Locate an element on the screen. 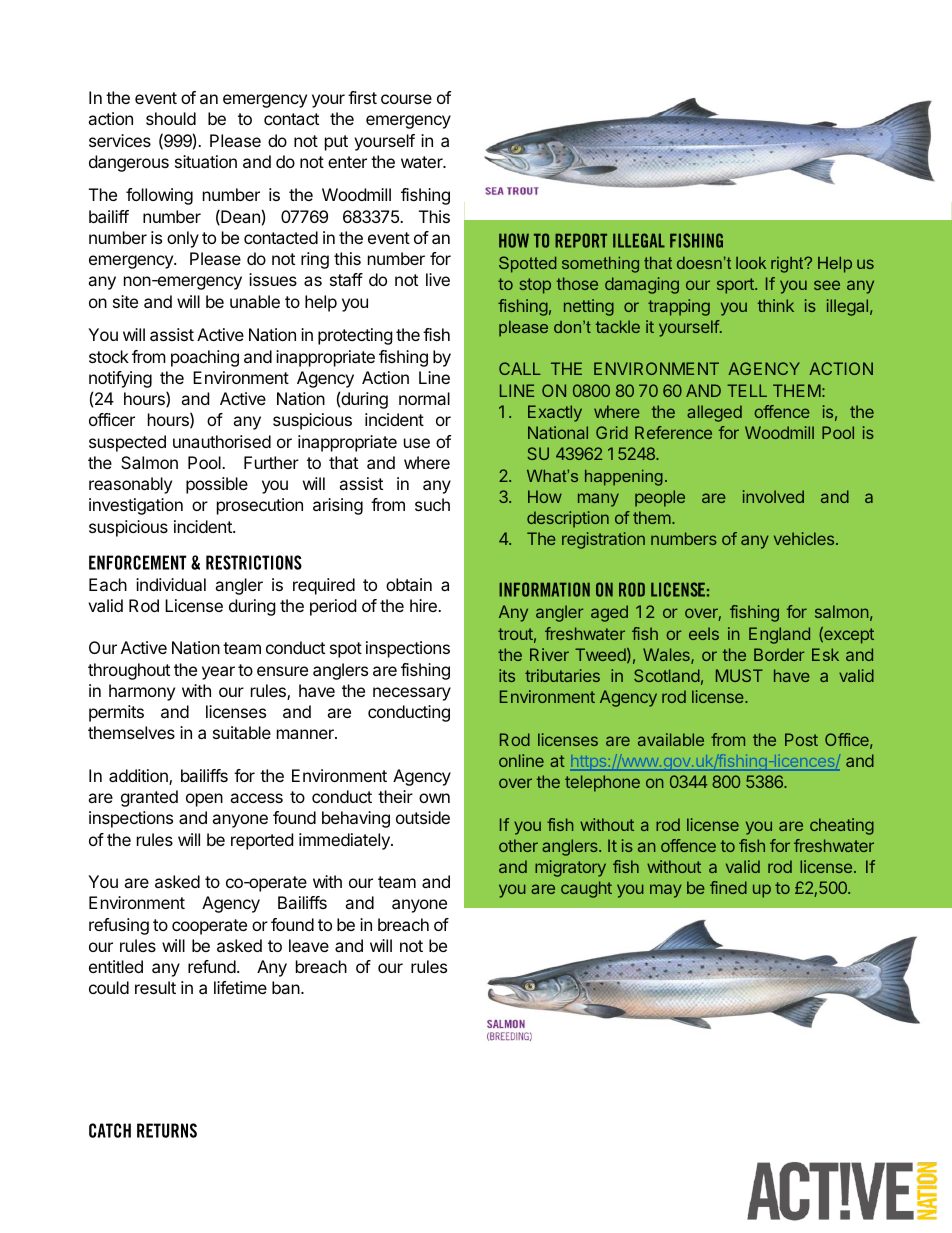 Image resolution: width=952 pixels, height=1233 pixels. course is located at coordinates (406, 99).
